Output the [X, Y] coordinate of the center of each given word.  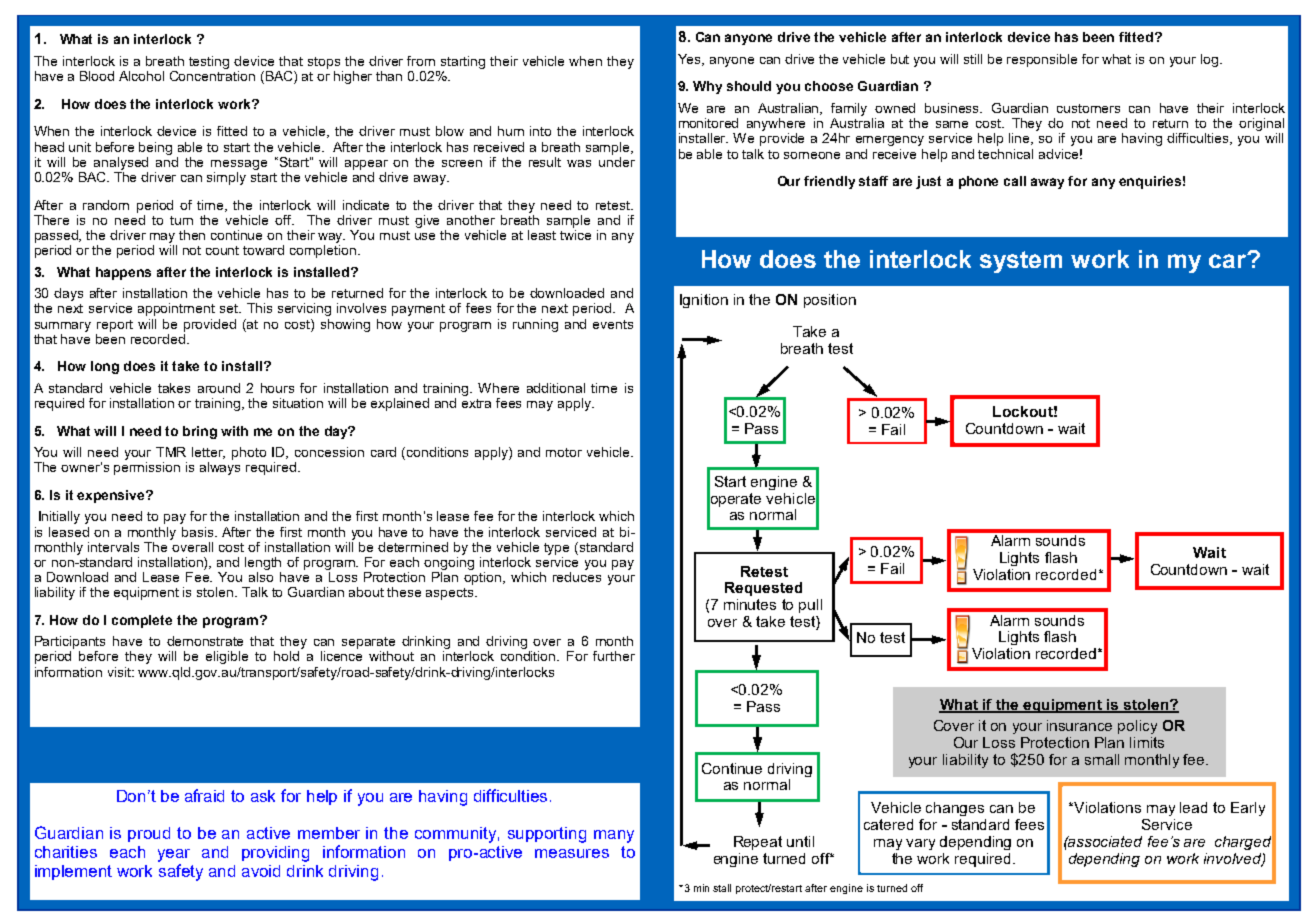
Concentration [212, 74]
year [174, 855]
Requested [763, 589]
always [220, 468]
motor [564, 452]
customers [1088, 108]
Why [707, 87]
